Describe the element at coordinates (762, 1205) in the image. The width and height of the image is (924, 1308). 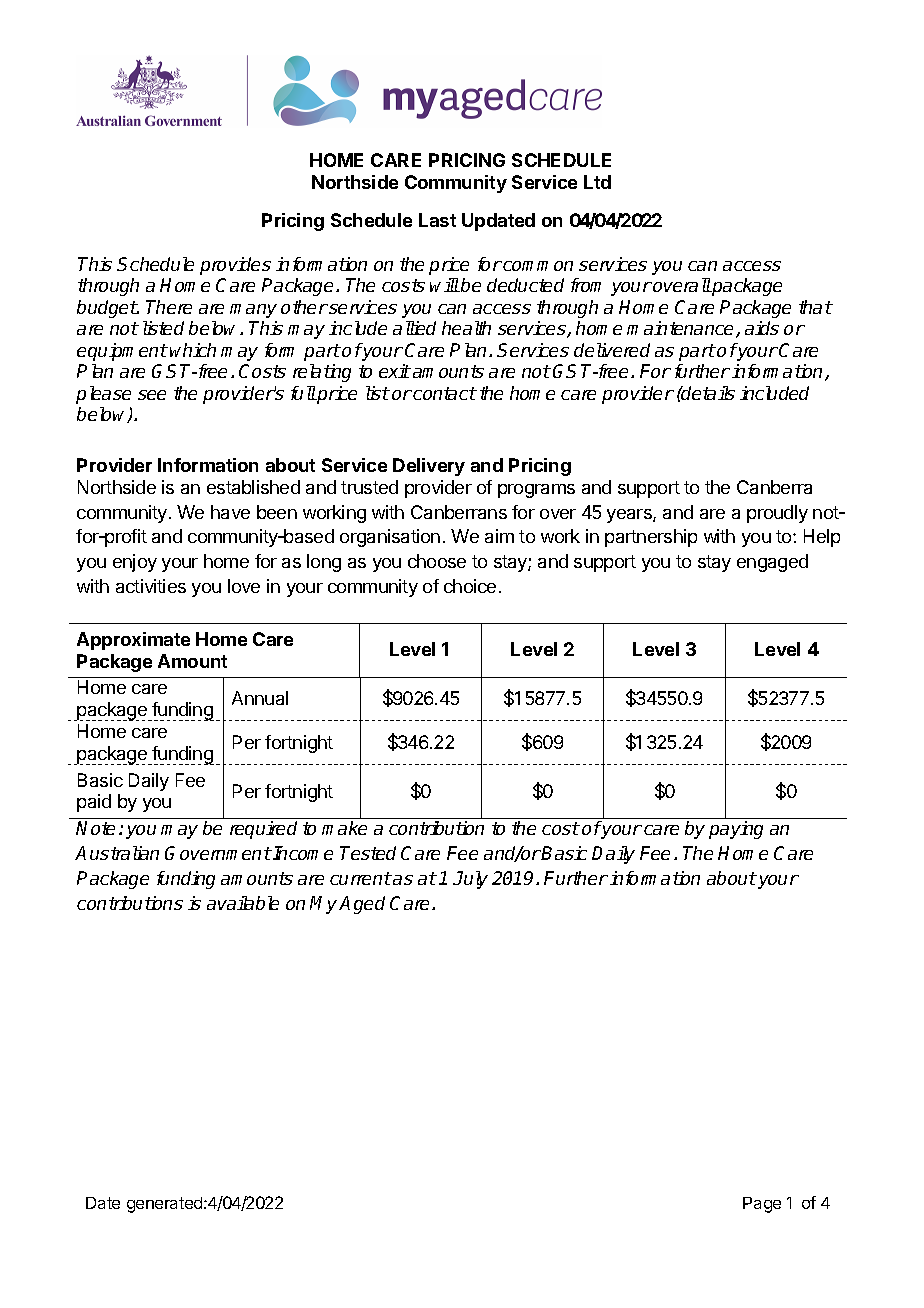
I see `Page` at that location.
